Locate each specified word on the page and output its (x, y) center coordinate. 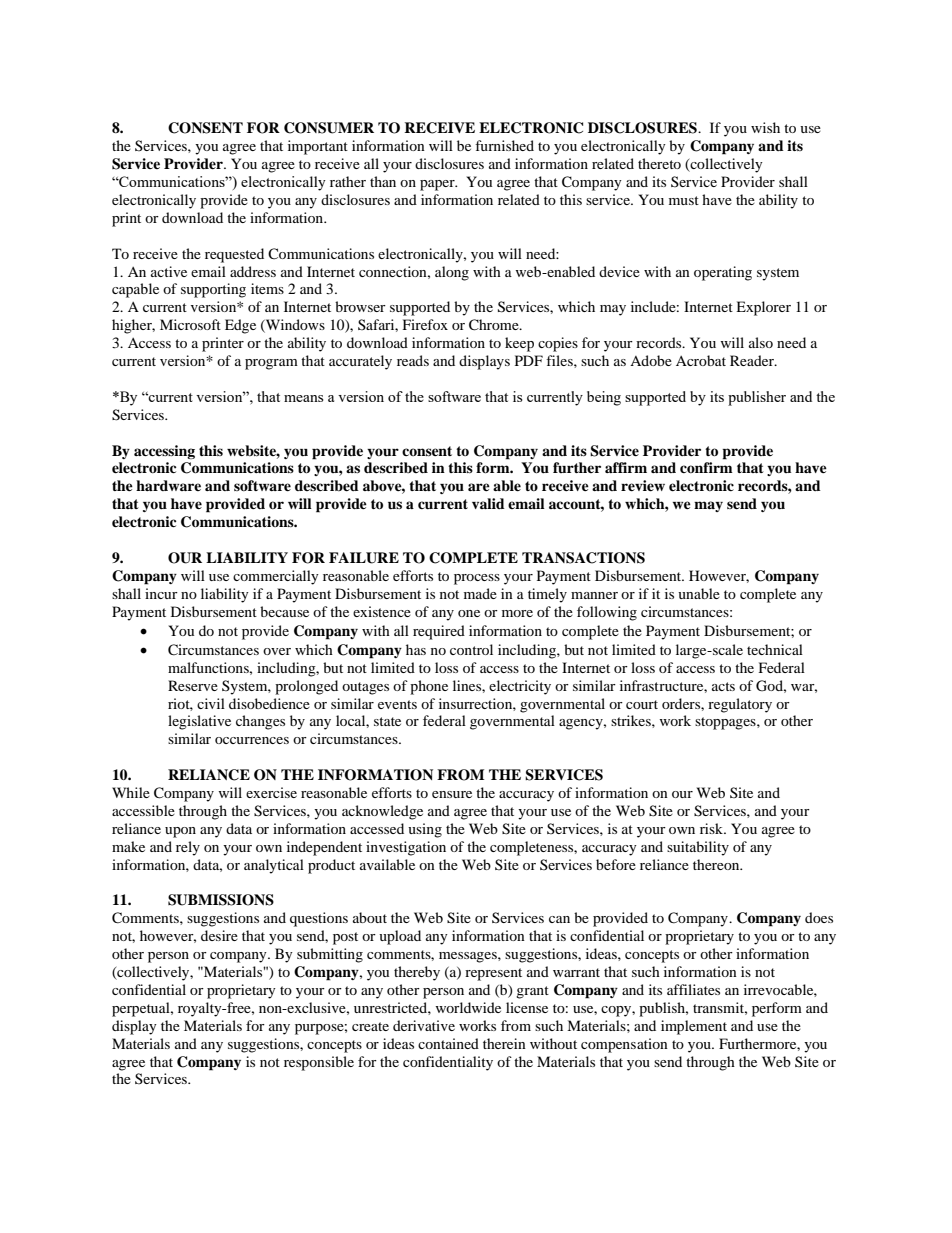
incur (161, 593)
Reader (753, 360)
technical (775, 649)
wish (765, 127)
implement (694, 1027)
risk (712, 828)
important (318, 147)
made (480, 593)
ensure (452, 794)
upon (180, 832)
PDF (529, 360)
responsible (319, 1063)
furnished (504, 145)
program (271, 364)
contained (448, 1043)
